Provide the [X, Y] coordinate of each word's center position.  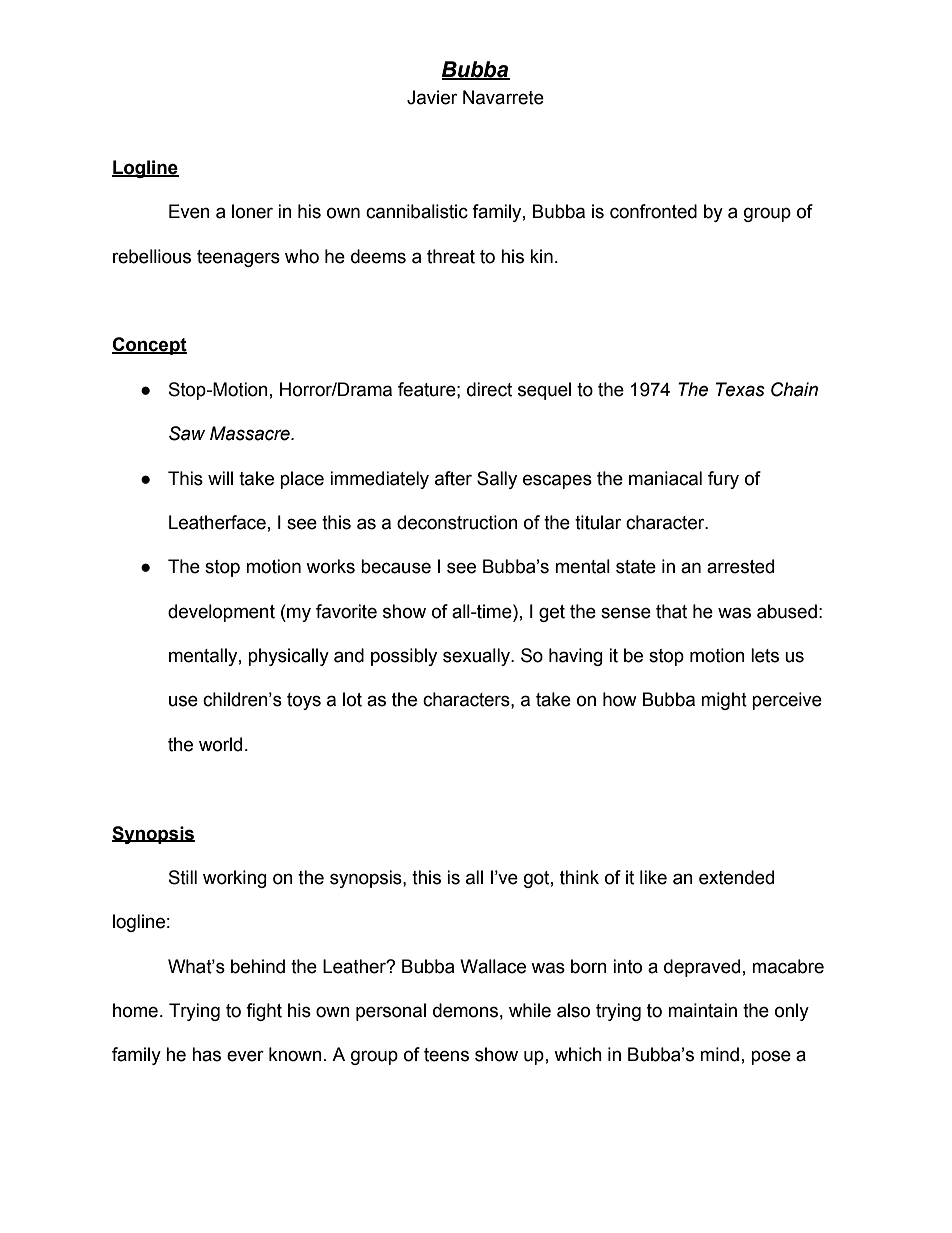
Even [189, 211]
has [206, 1054]
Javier [432, 97]
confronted [653, 211]
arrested [740, 566]
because [396, 566]
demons [465, 1010]
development [221, 613]
